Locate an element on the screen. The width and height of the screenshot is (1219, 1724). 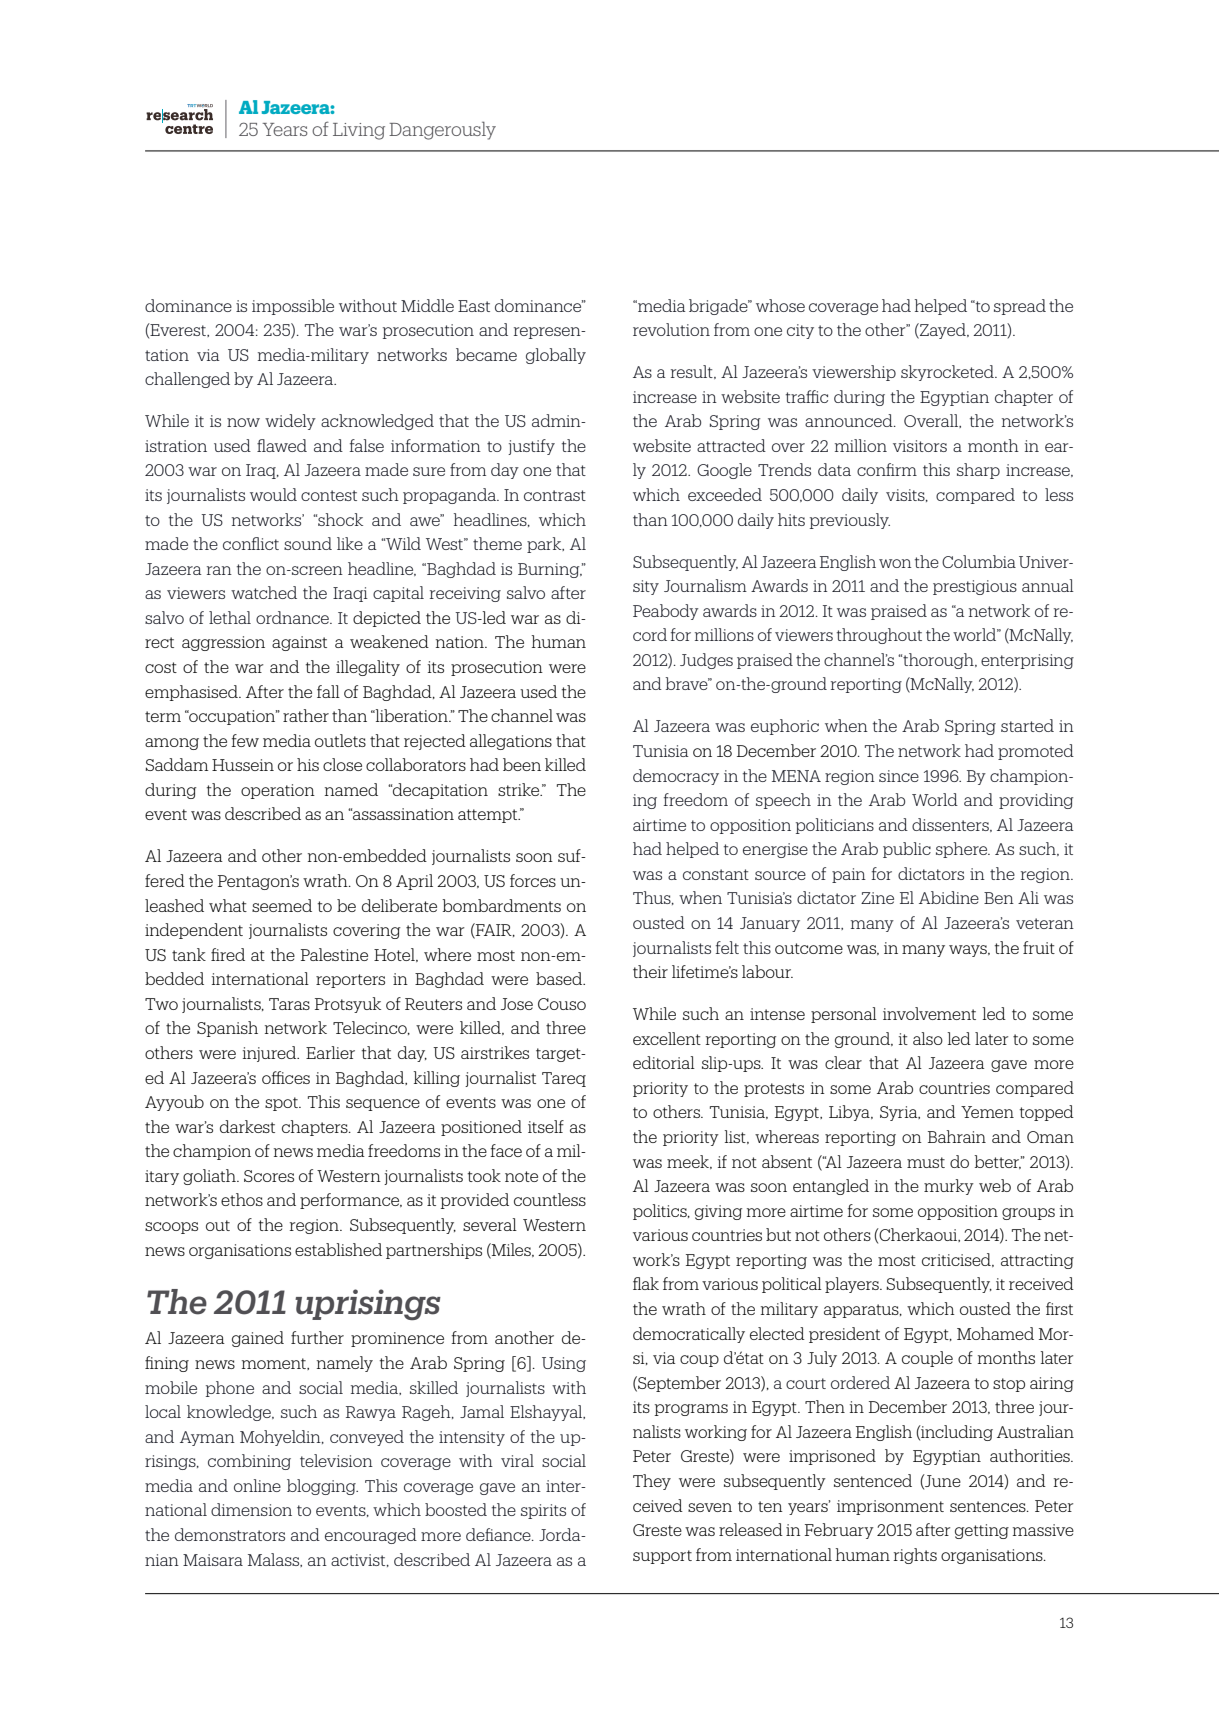
Scores is located at coordinates (269, 1176).
